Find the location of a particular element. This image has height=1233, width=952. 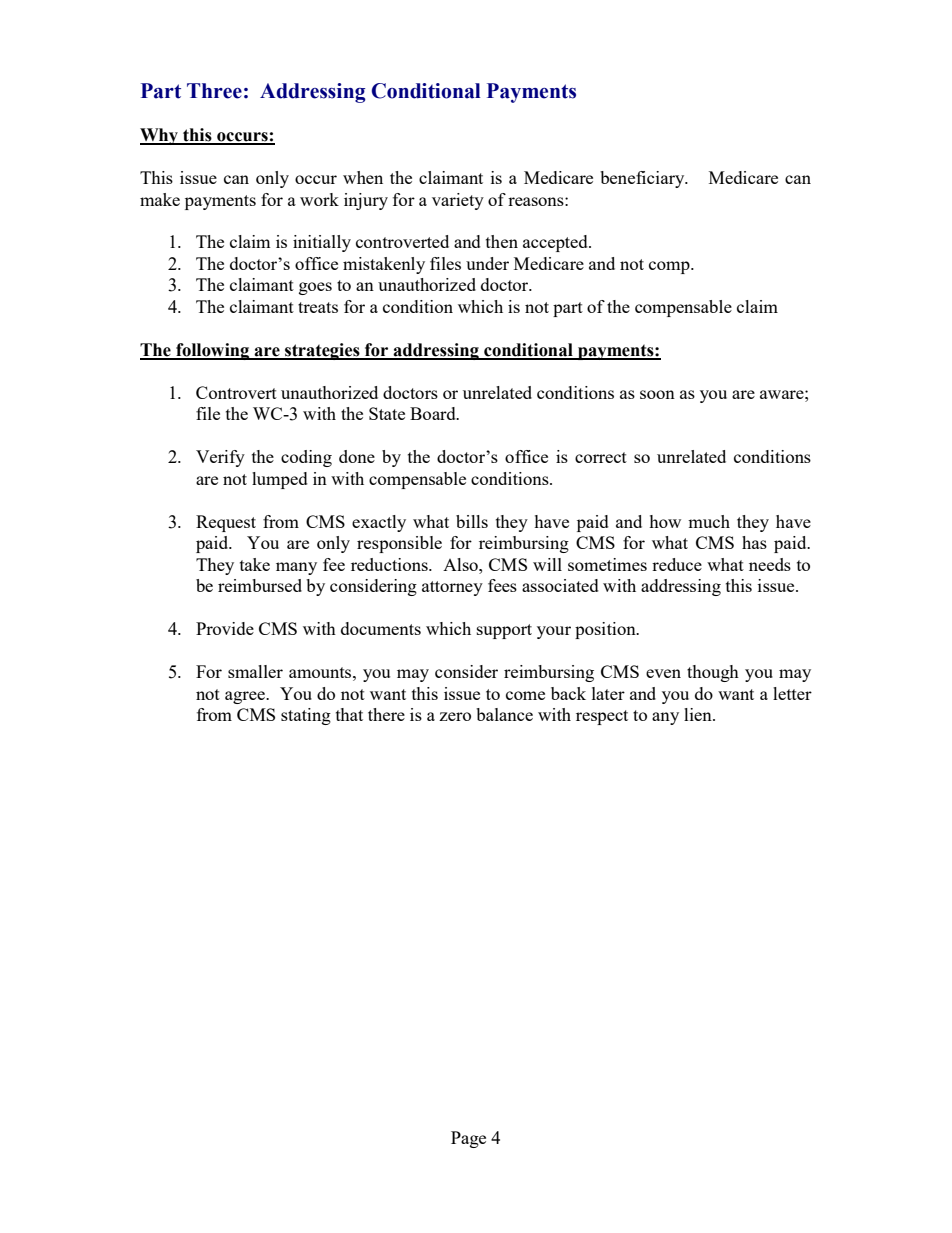

though is located at coordinates (713, 673).
